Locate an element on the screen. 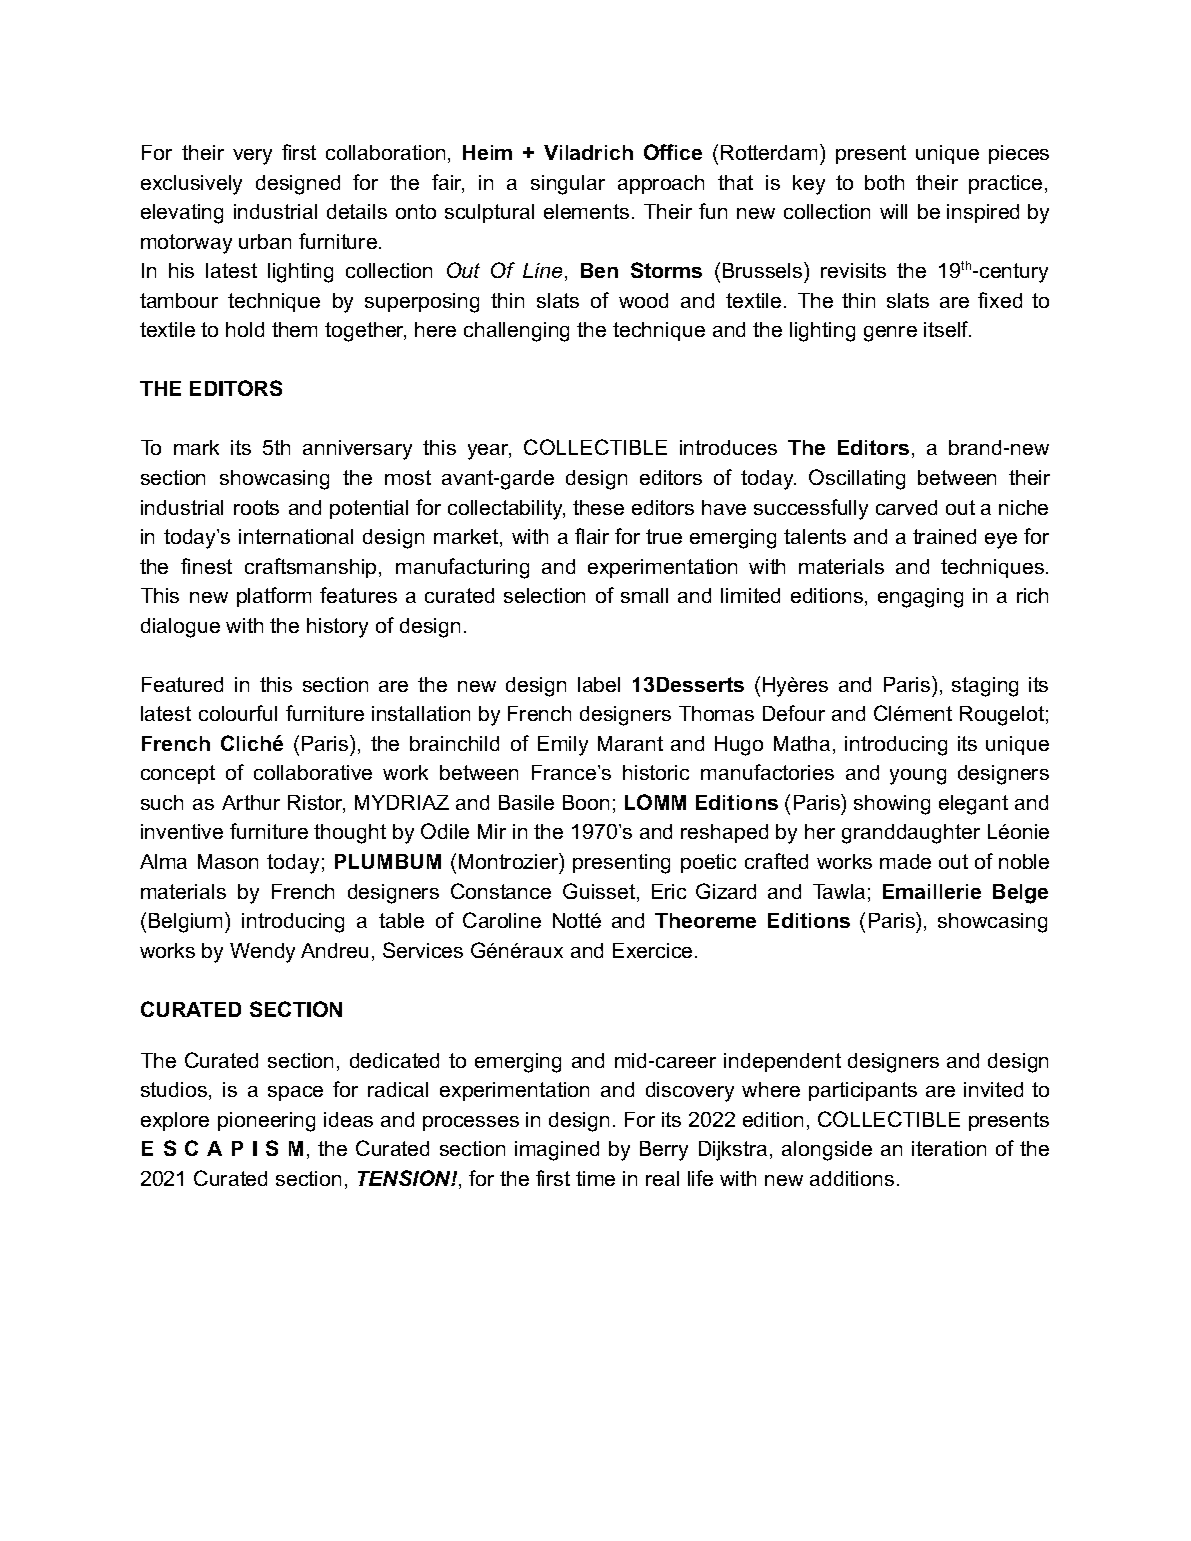  singular is located at coordinates (568, 185).
